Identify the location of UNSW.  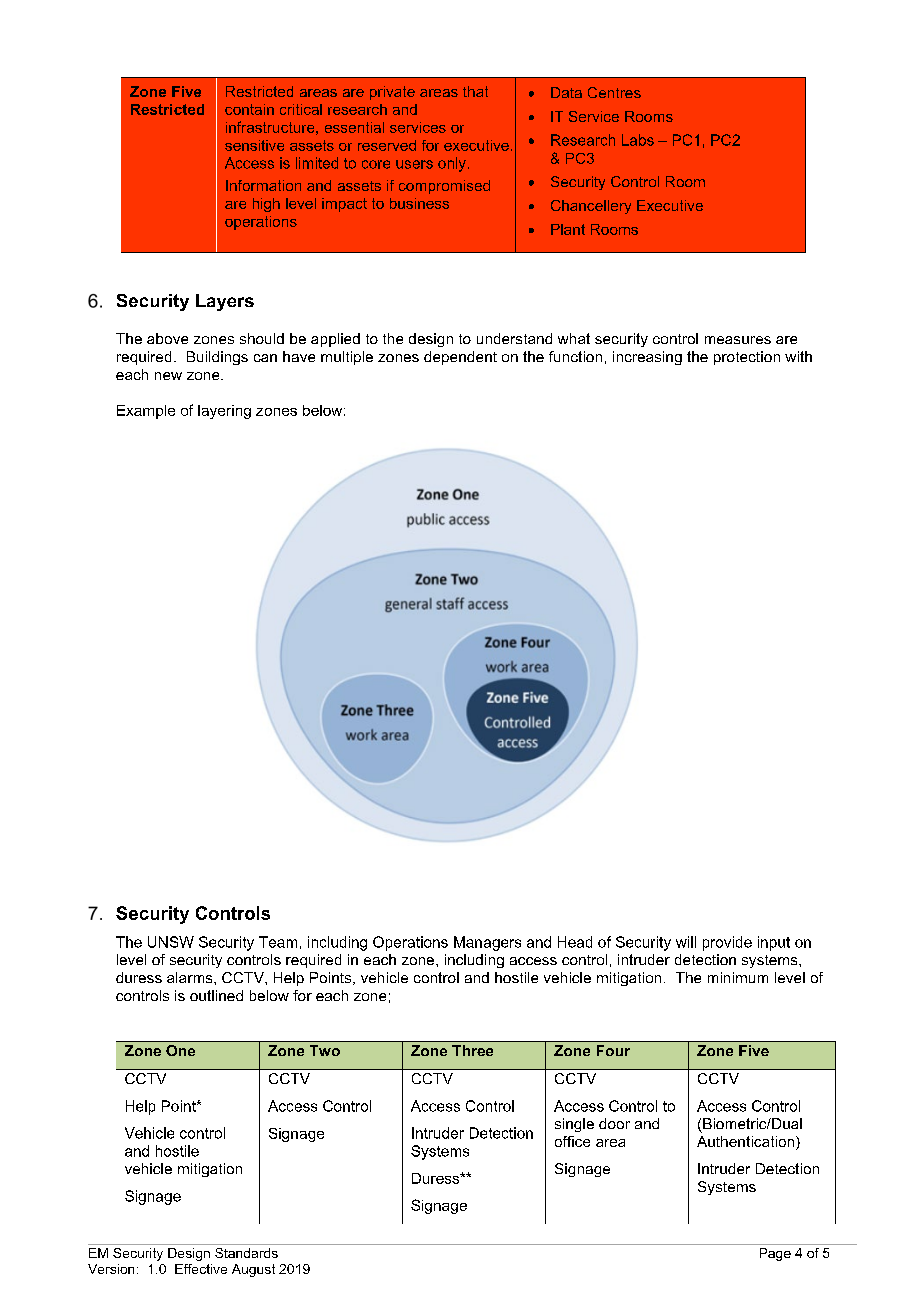
(171, 942).
